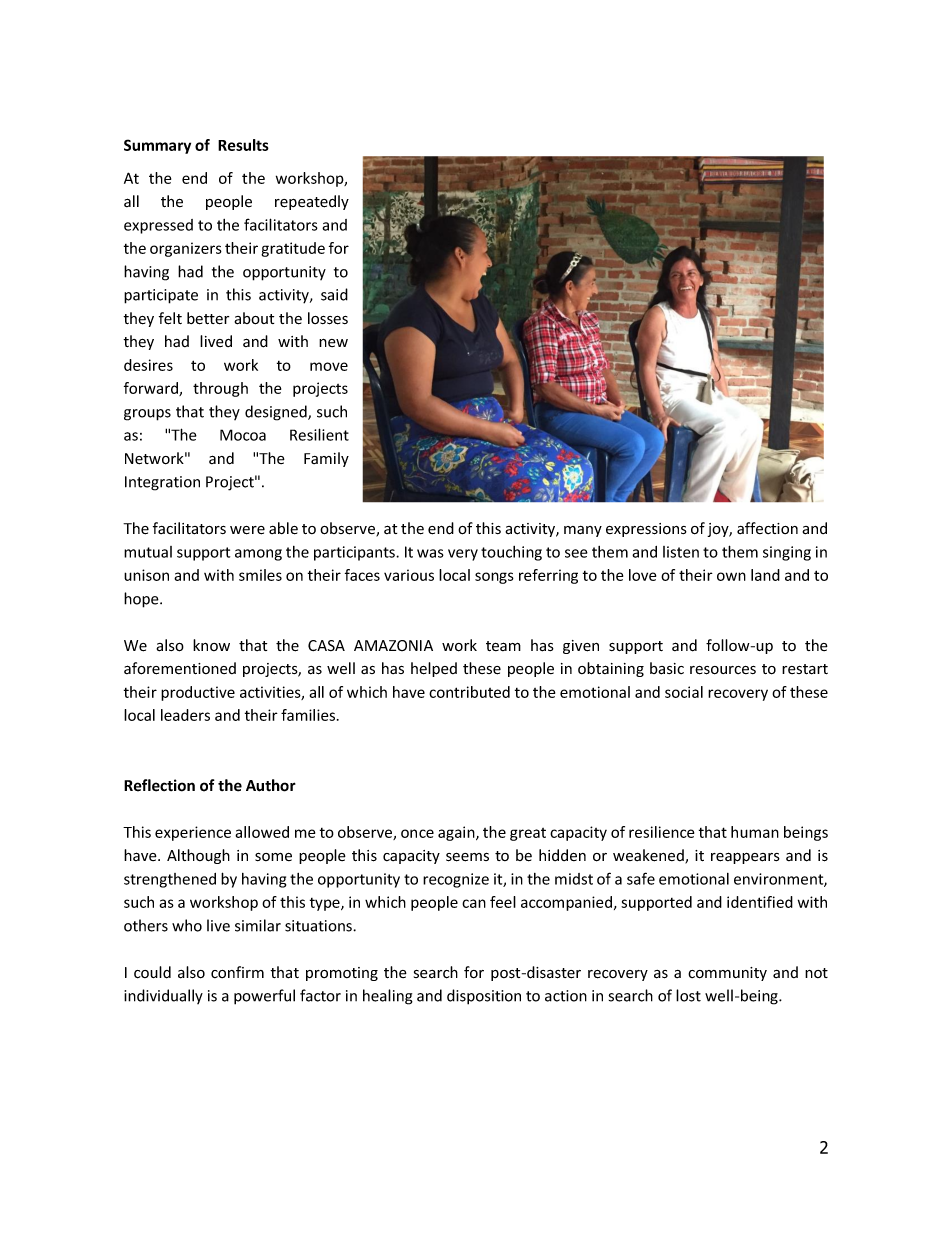 This screenshot has height=1233, width=952. What do you see at coordinates (260, 575) in the screenshot?
I see `smiles` at bounding box center [260, 575].
